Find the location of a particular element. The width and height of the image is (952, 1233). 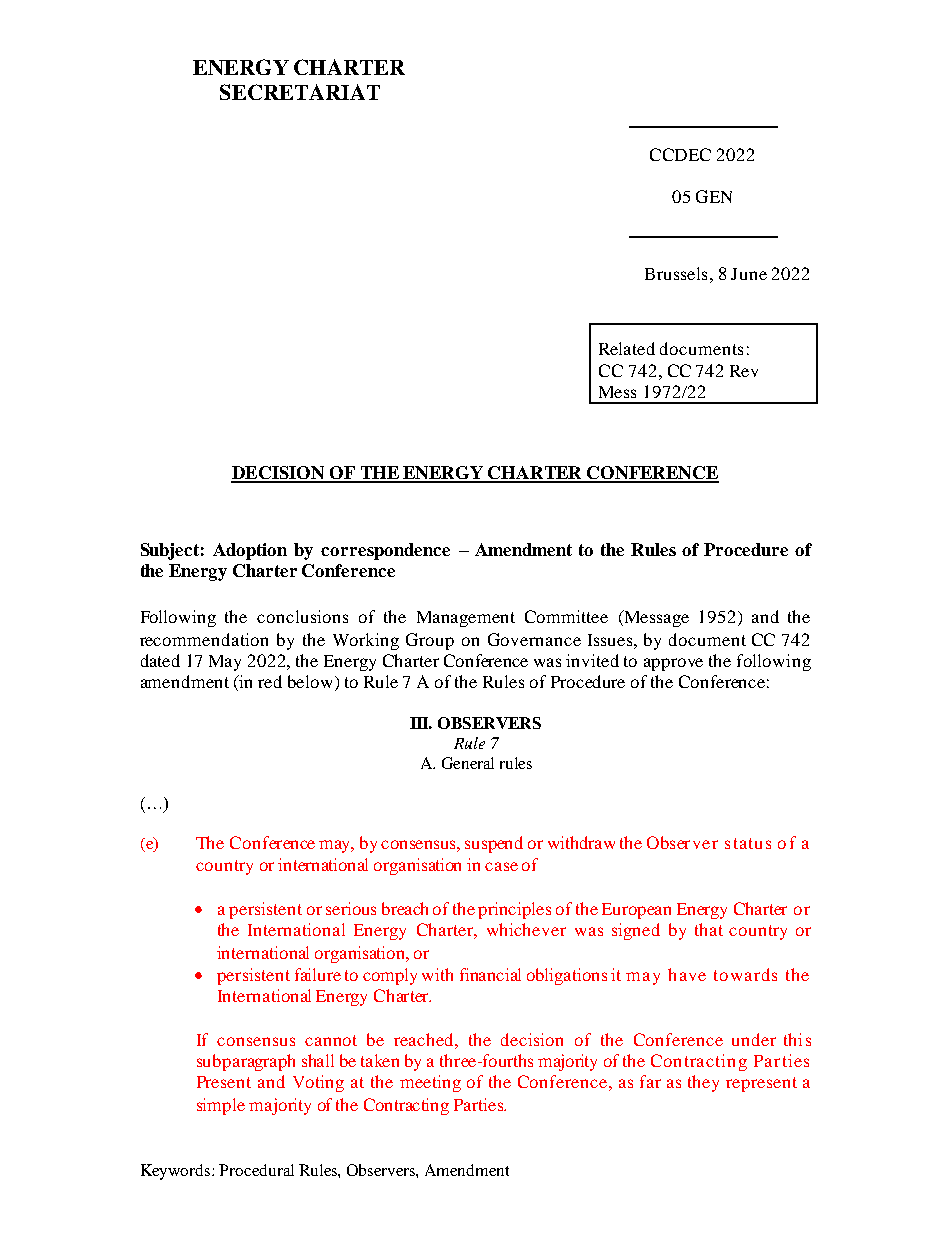

Procedural is located at coordinates (256, 1170).
